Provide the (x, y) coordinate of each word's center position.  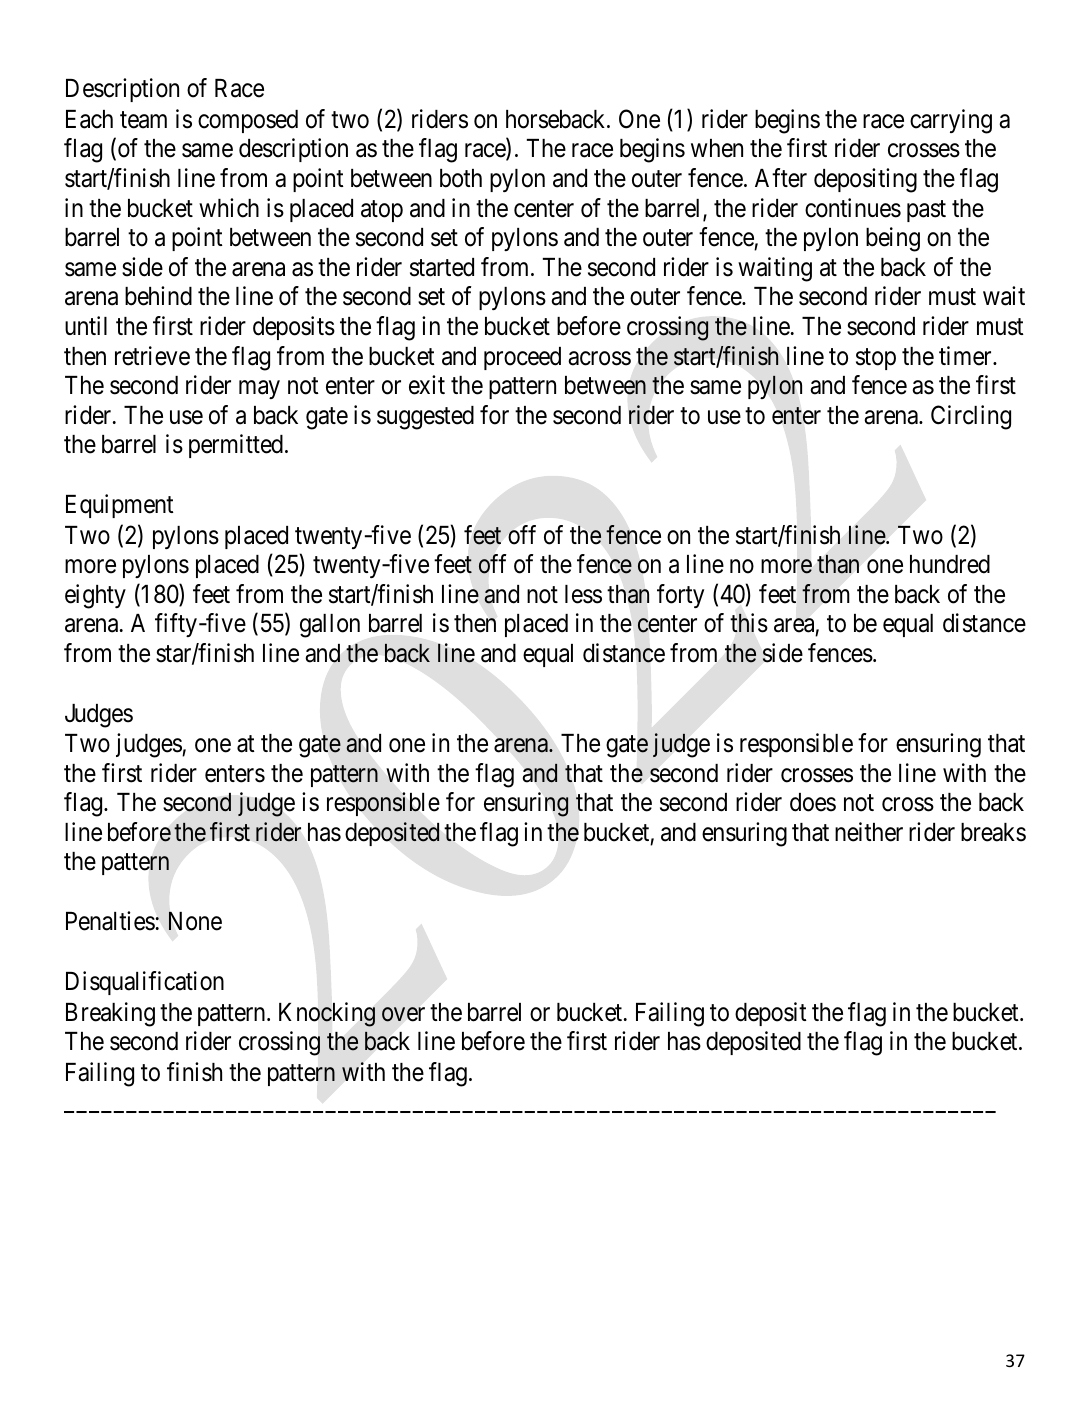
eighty (95, 596)
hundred (950, 564)
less (583, 594)
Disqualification (145, 983)
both (461, 178)
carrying (951, 121)
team (143, 120)
